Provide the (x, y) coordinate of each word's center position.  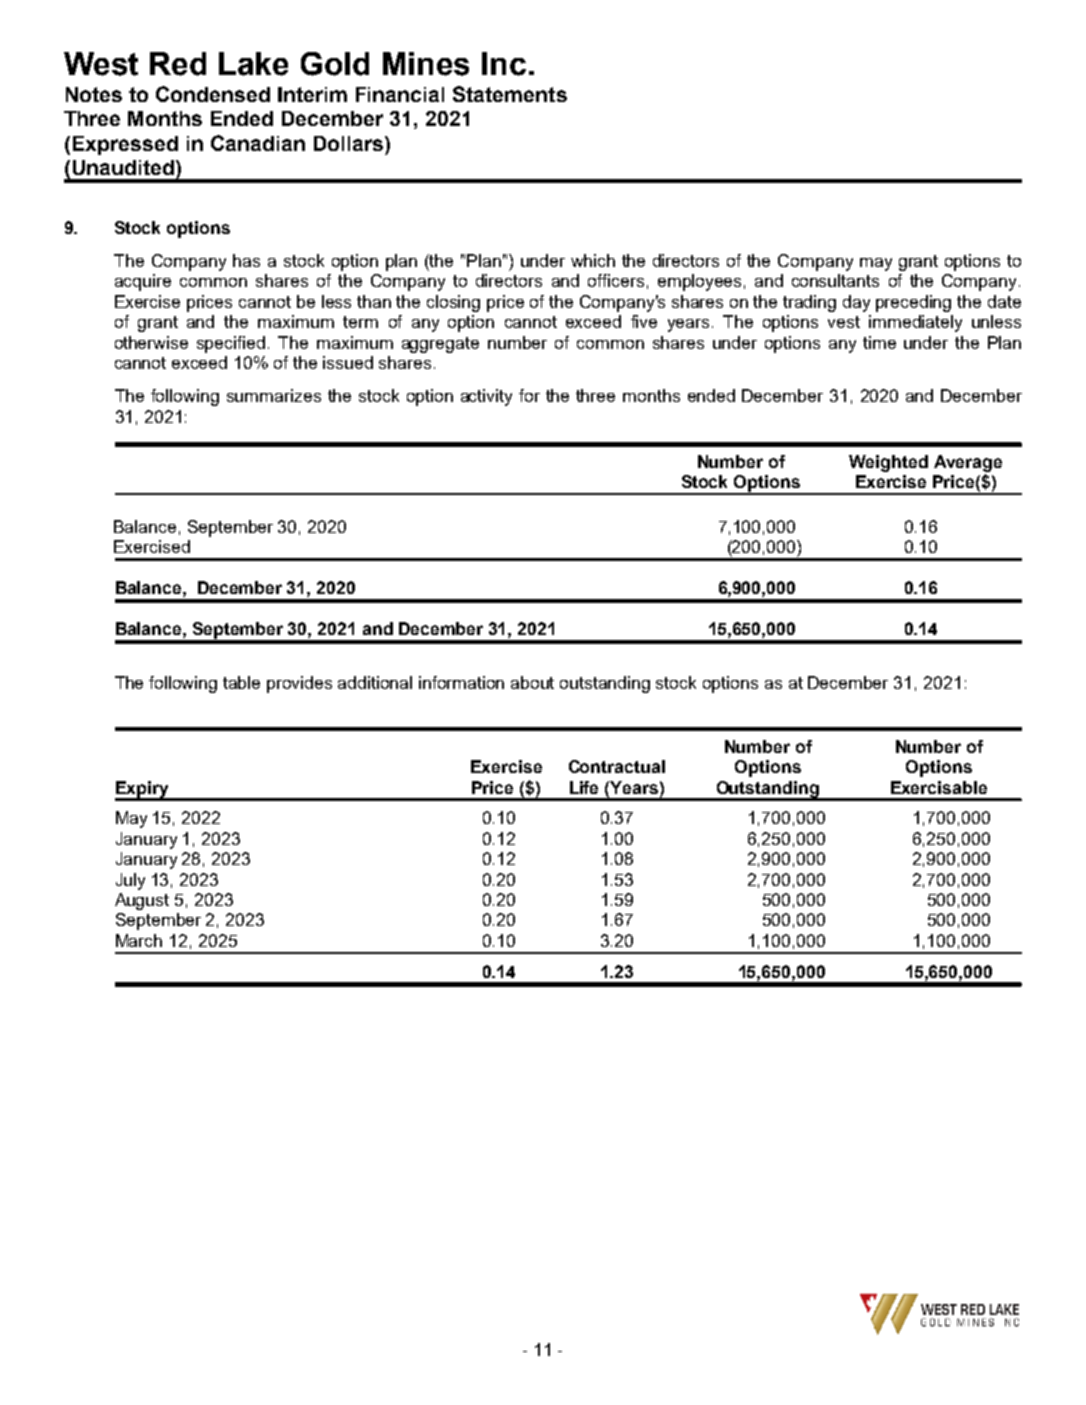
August (142, 901)
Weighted (888, 463)
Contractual (617, 766)
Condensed (213, 94)
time (879, 342)
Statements (510, 94)
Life (584, 787)
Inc (504, 64)
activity (486, 397)
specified (231, 344)
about (532, 682)
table (241, 682)
